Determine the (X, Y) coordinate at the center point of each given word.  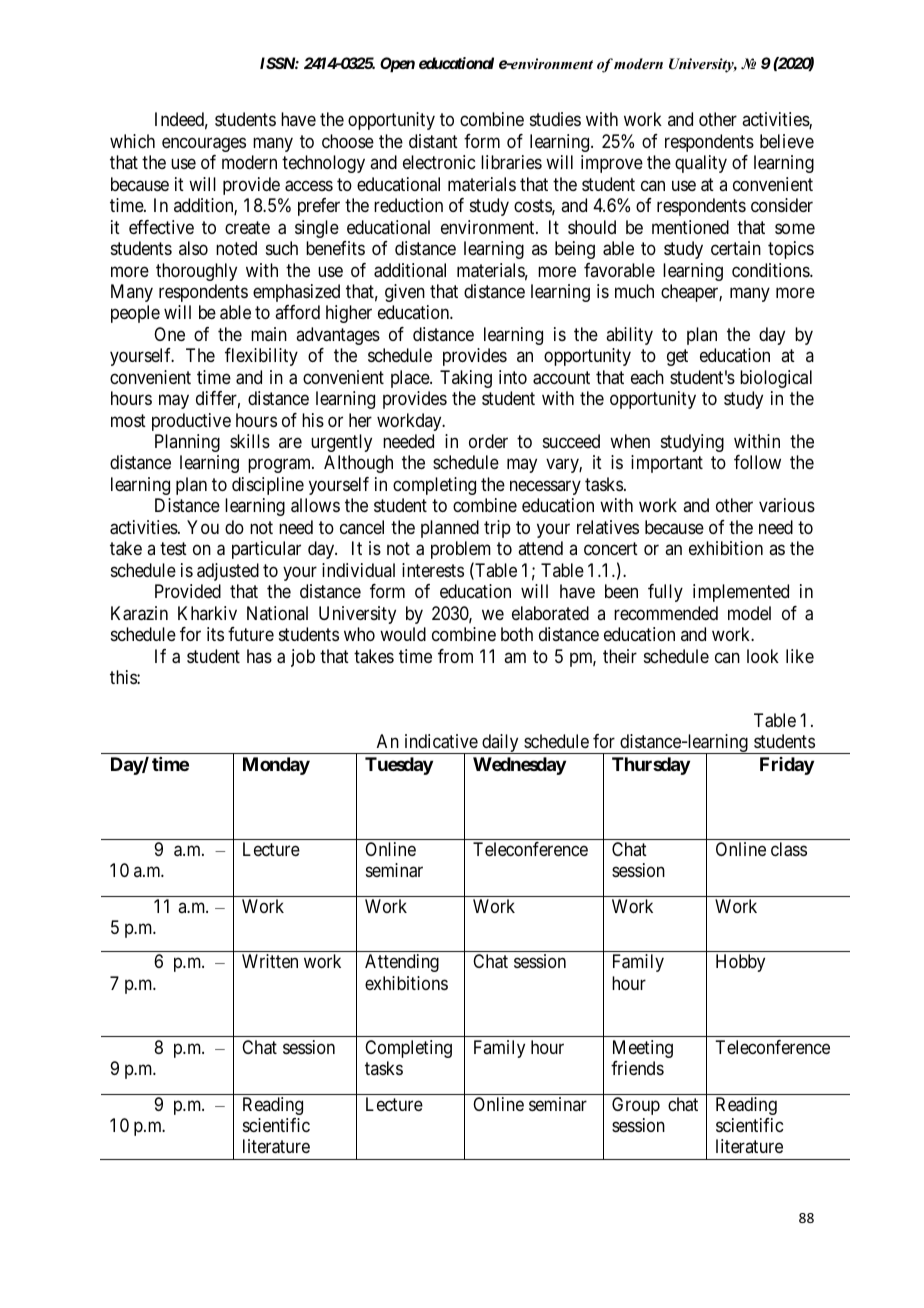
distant (433, 141)
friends (637, 1068)
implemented (741, 593)
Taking (466, 379)
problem (461, 550)
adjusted (228, 572)
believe (787, 141)
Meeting (643, 1049)
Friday (787, 766)
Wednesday (519, 766)
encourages (204, 144)
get (677, 358)
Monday (276, 766)
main (269, 334)
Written (270, 961)
